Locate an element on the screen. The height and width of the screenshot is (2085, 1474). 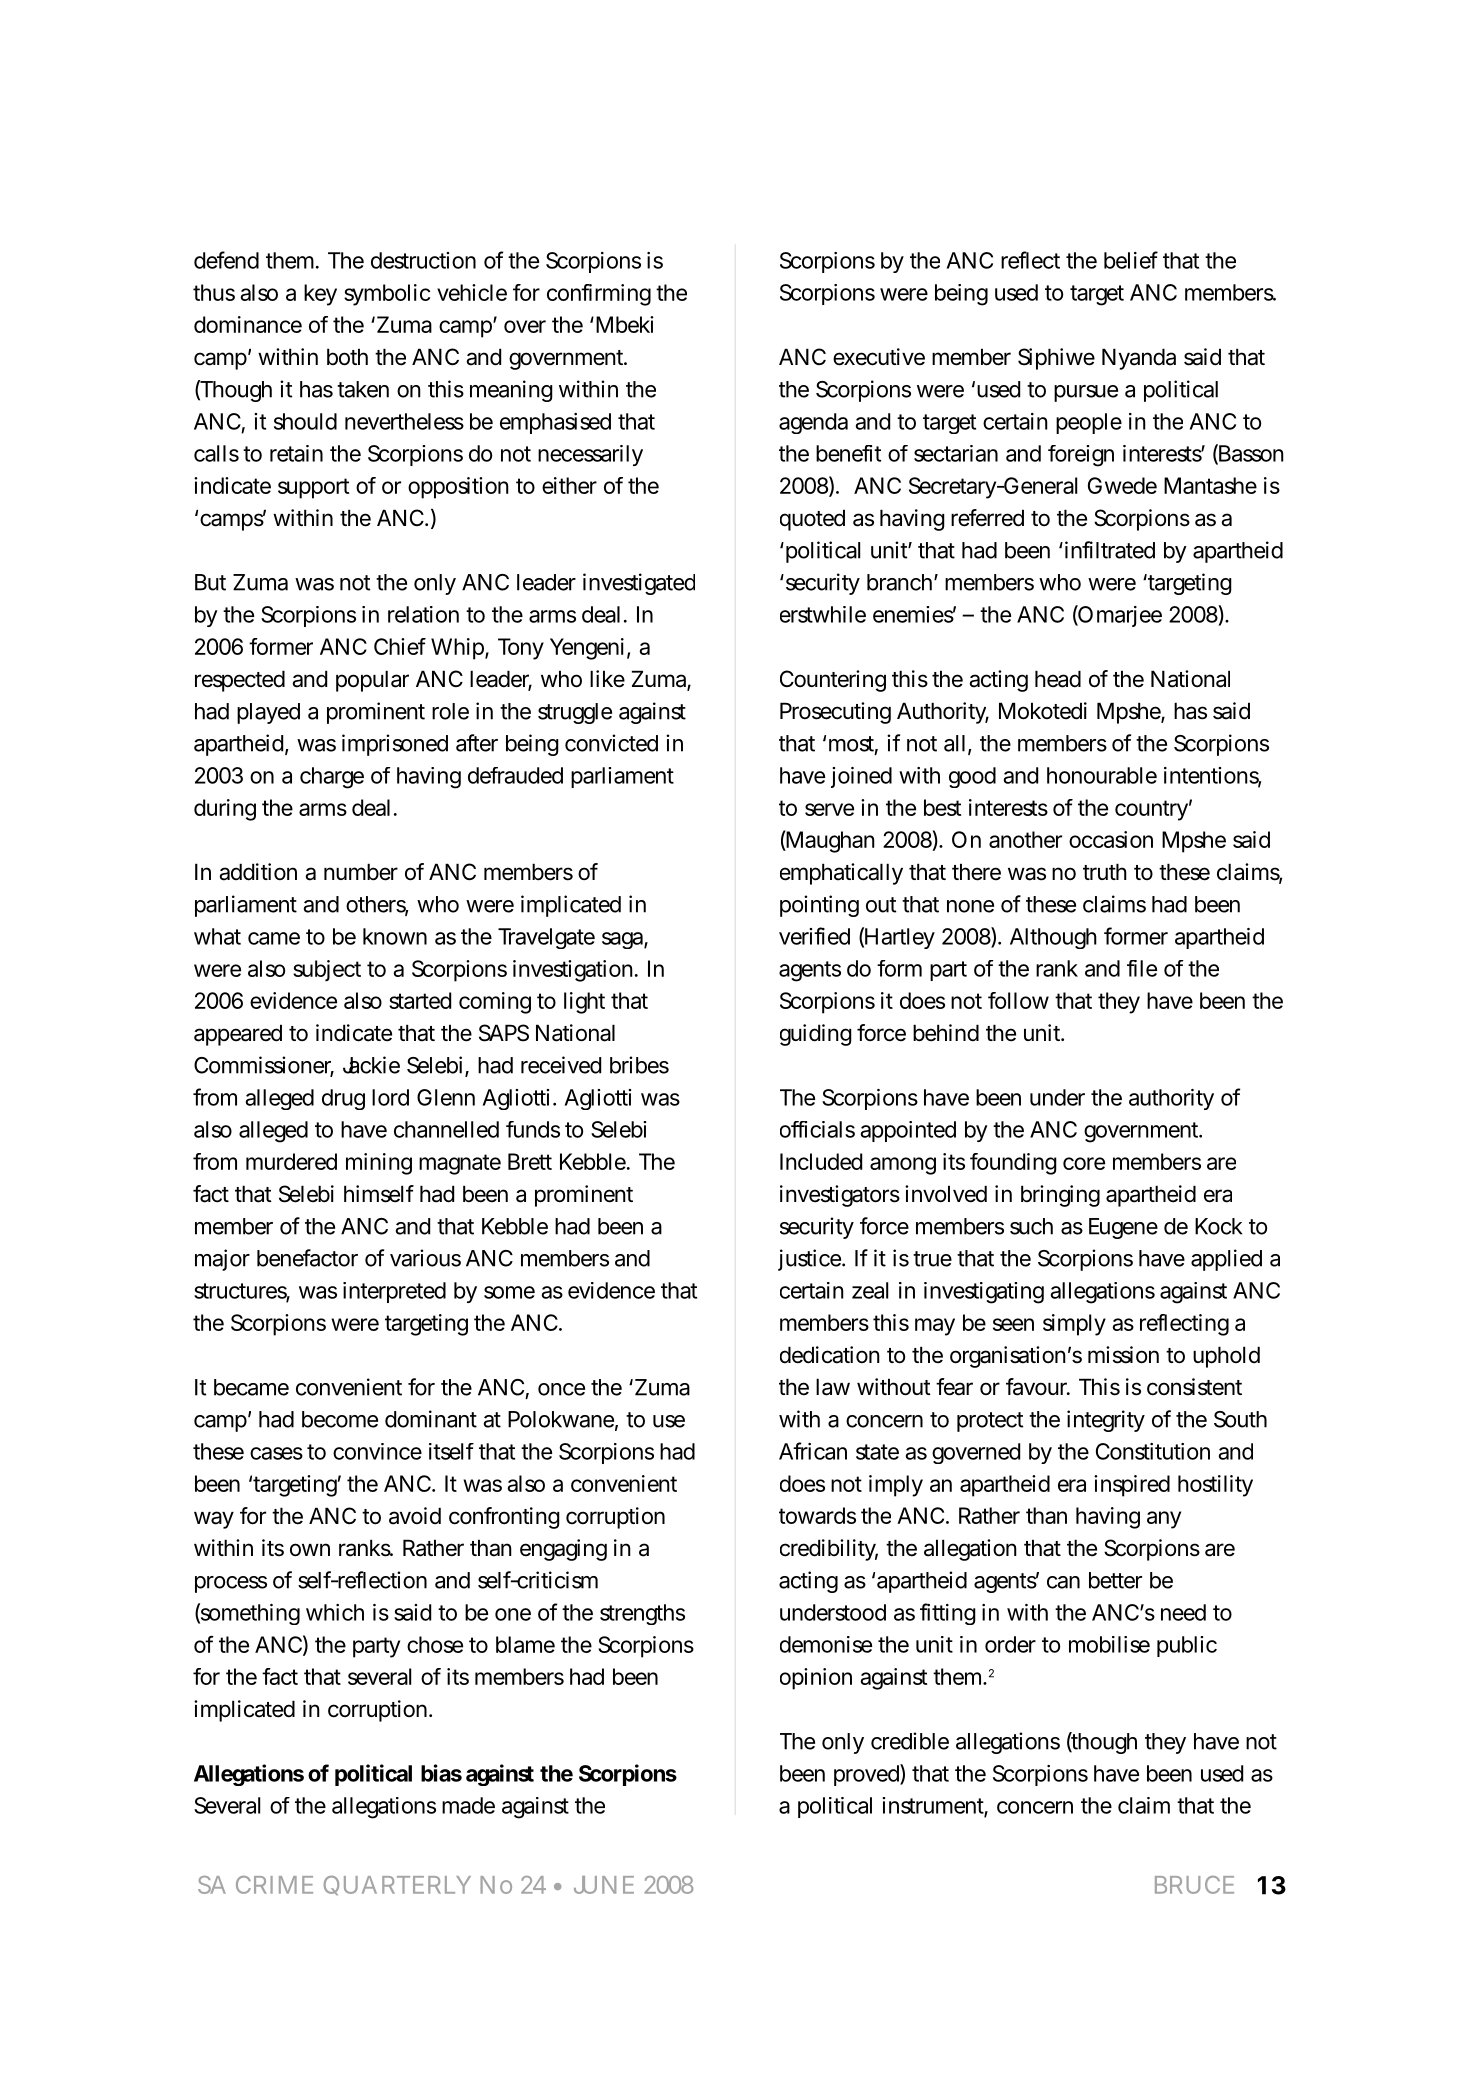
pursue is located at coordinates (1086, 393).
